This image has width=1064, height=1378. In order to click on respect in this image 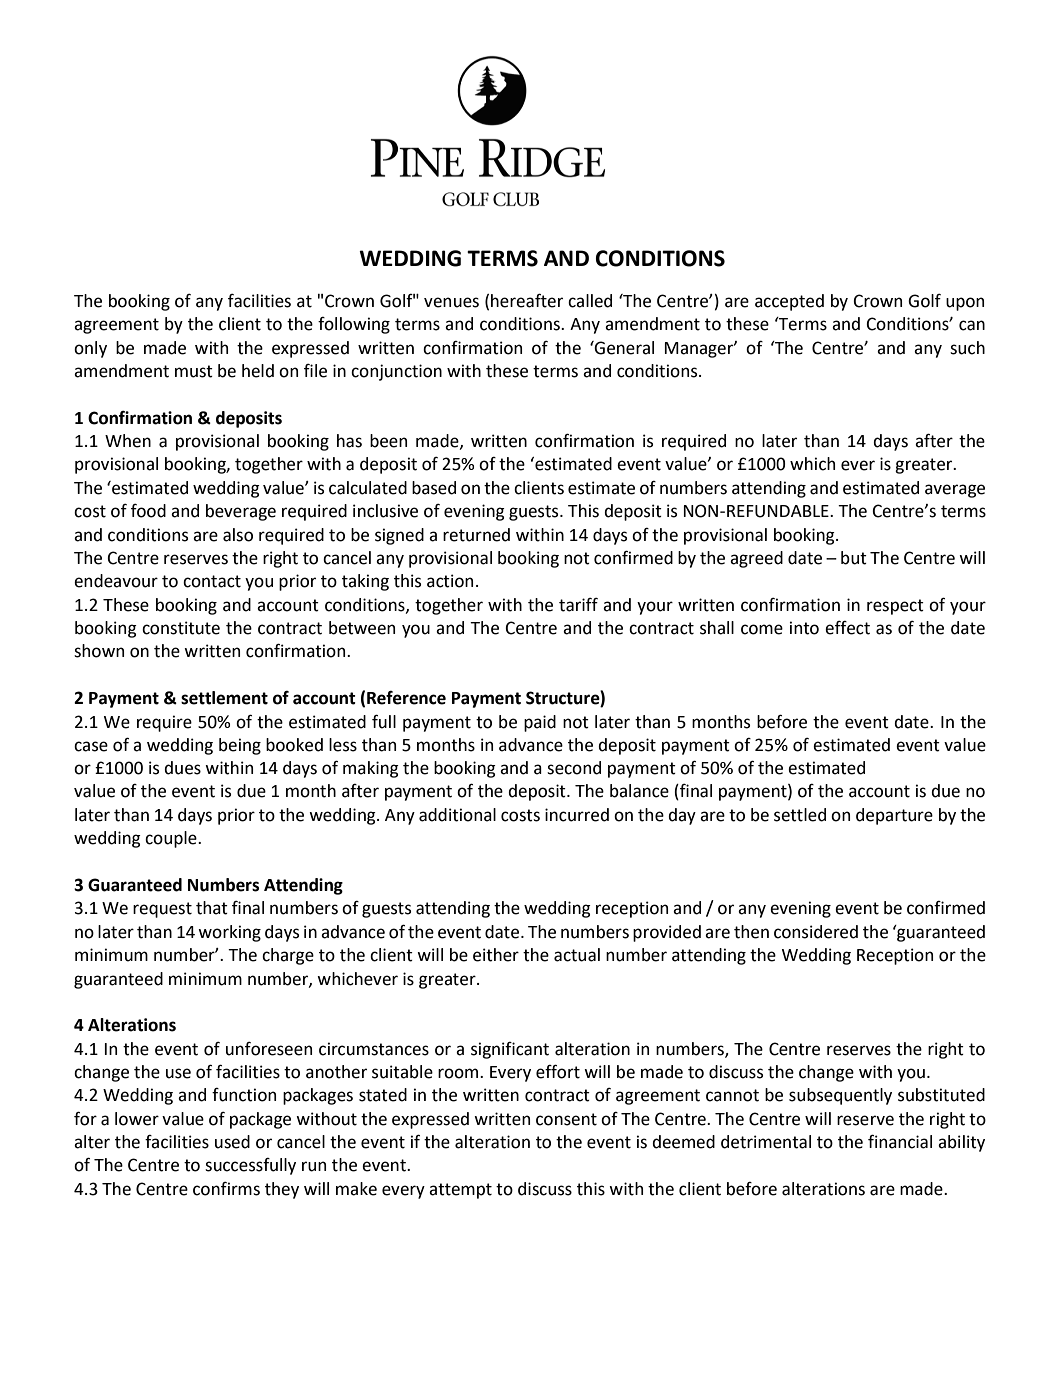, I will do `click(895, 607)`.
